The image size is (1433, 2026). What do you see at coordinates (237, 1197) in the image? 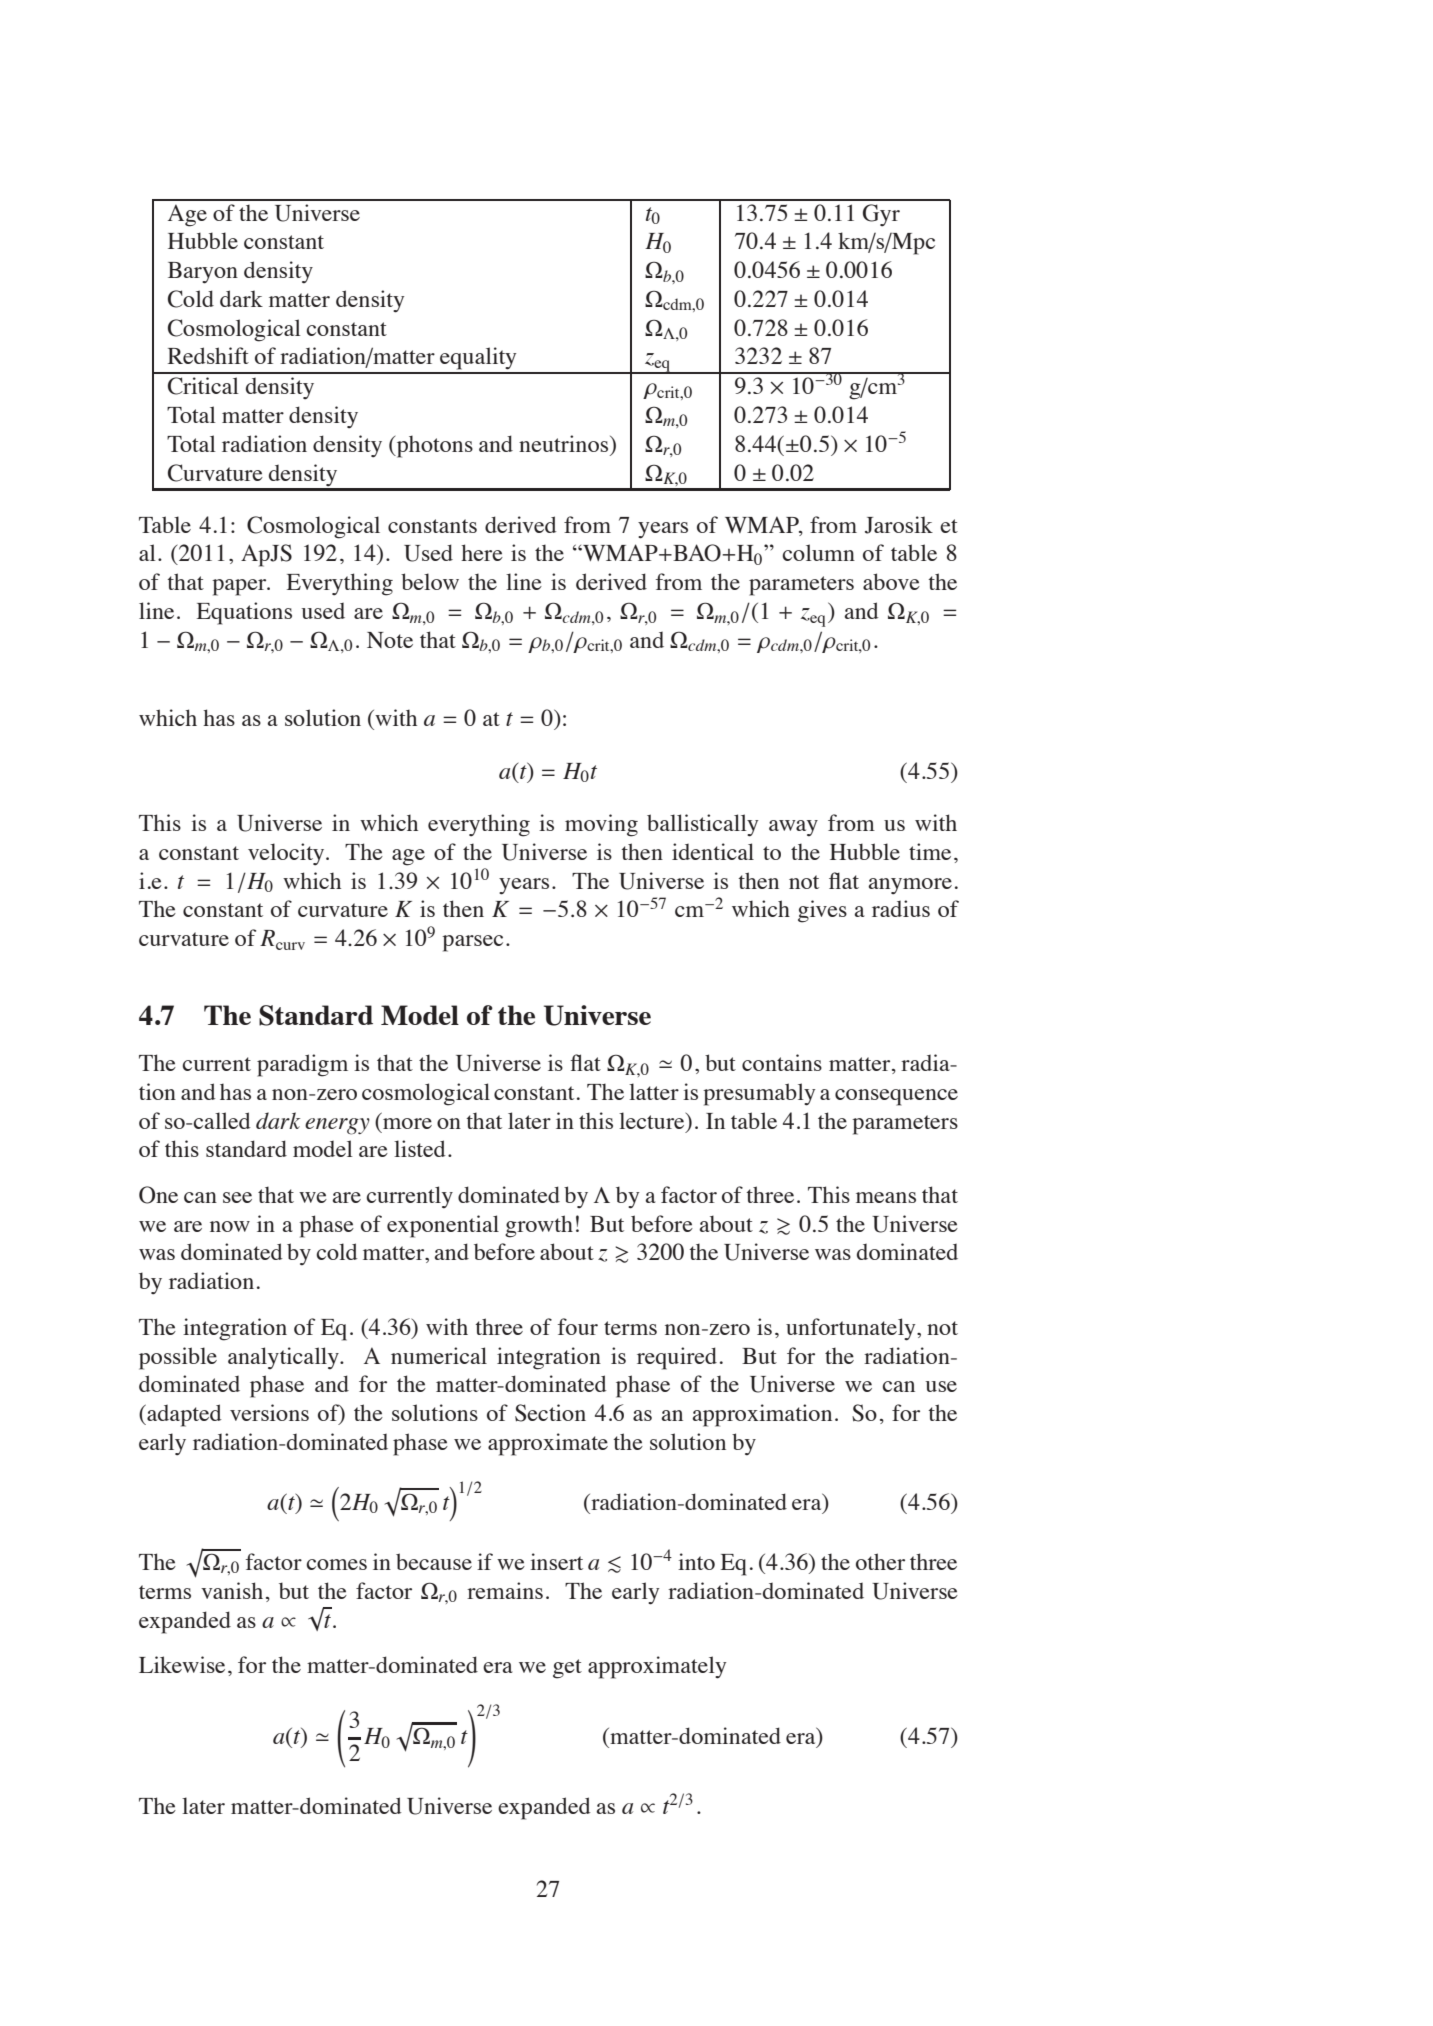
I see `see` at bounding box center [237, 1197].
